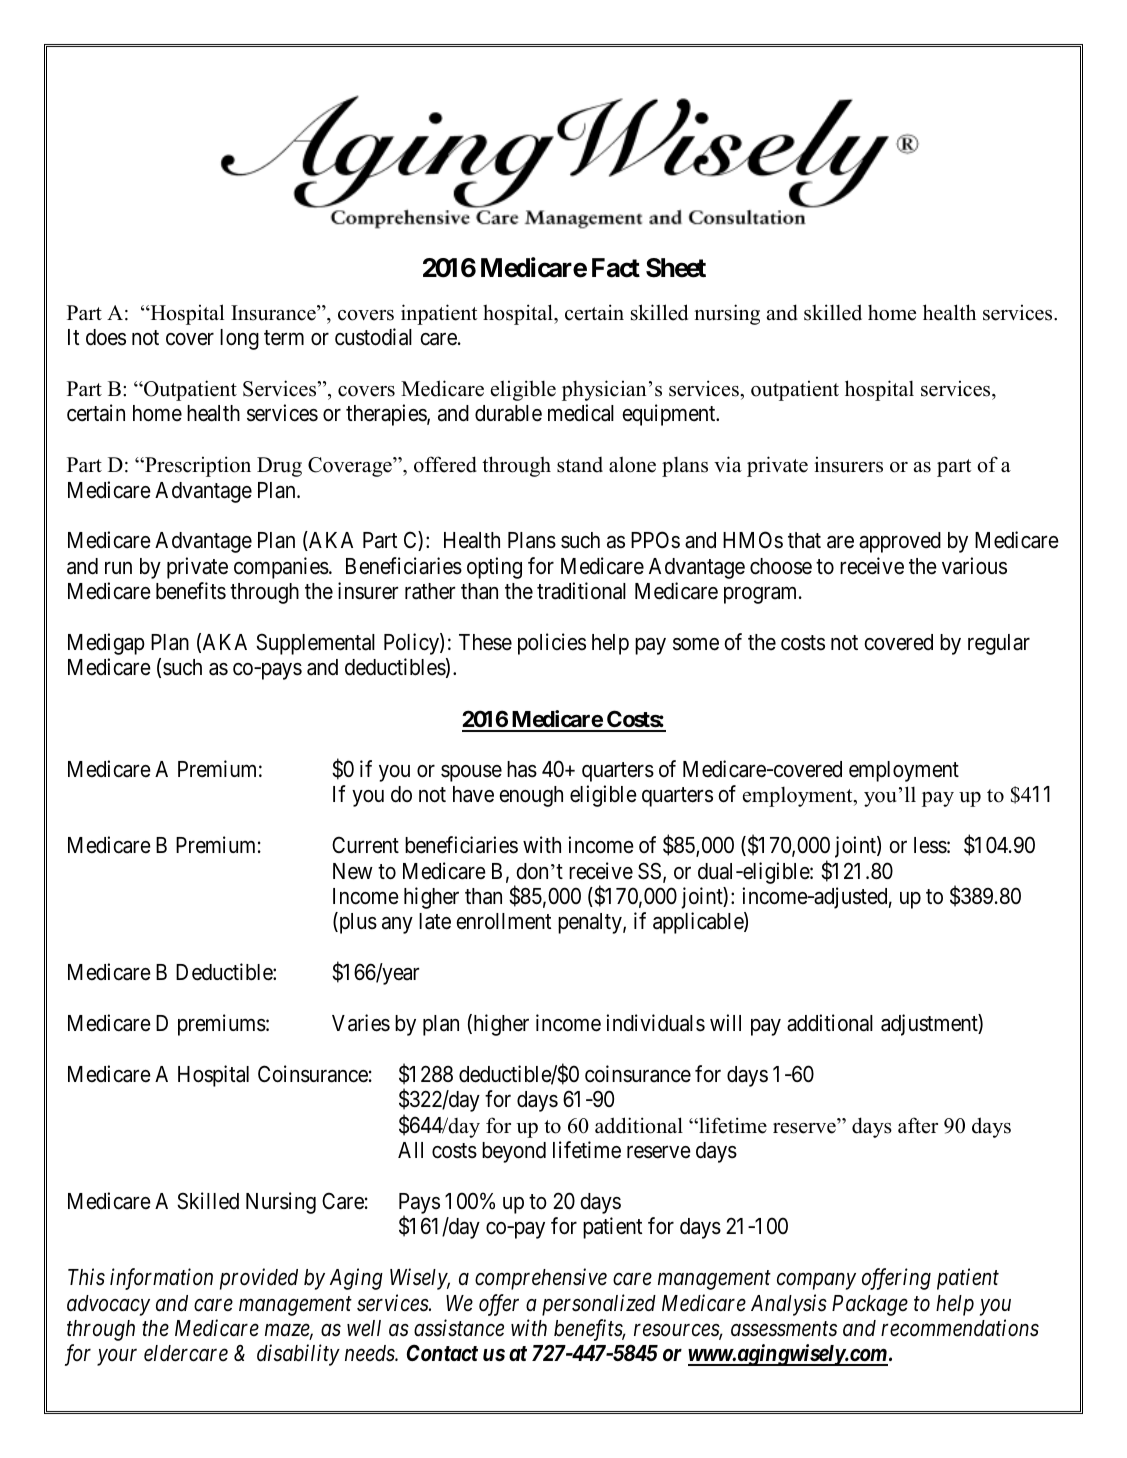 This image has height=1458, width=1127. Describe the element at coordinates (161, 1279) in the image. I see `information` at that location.
